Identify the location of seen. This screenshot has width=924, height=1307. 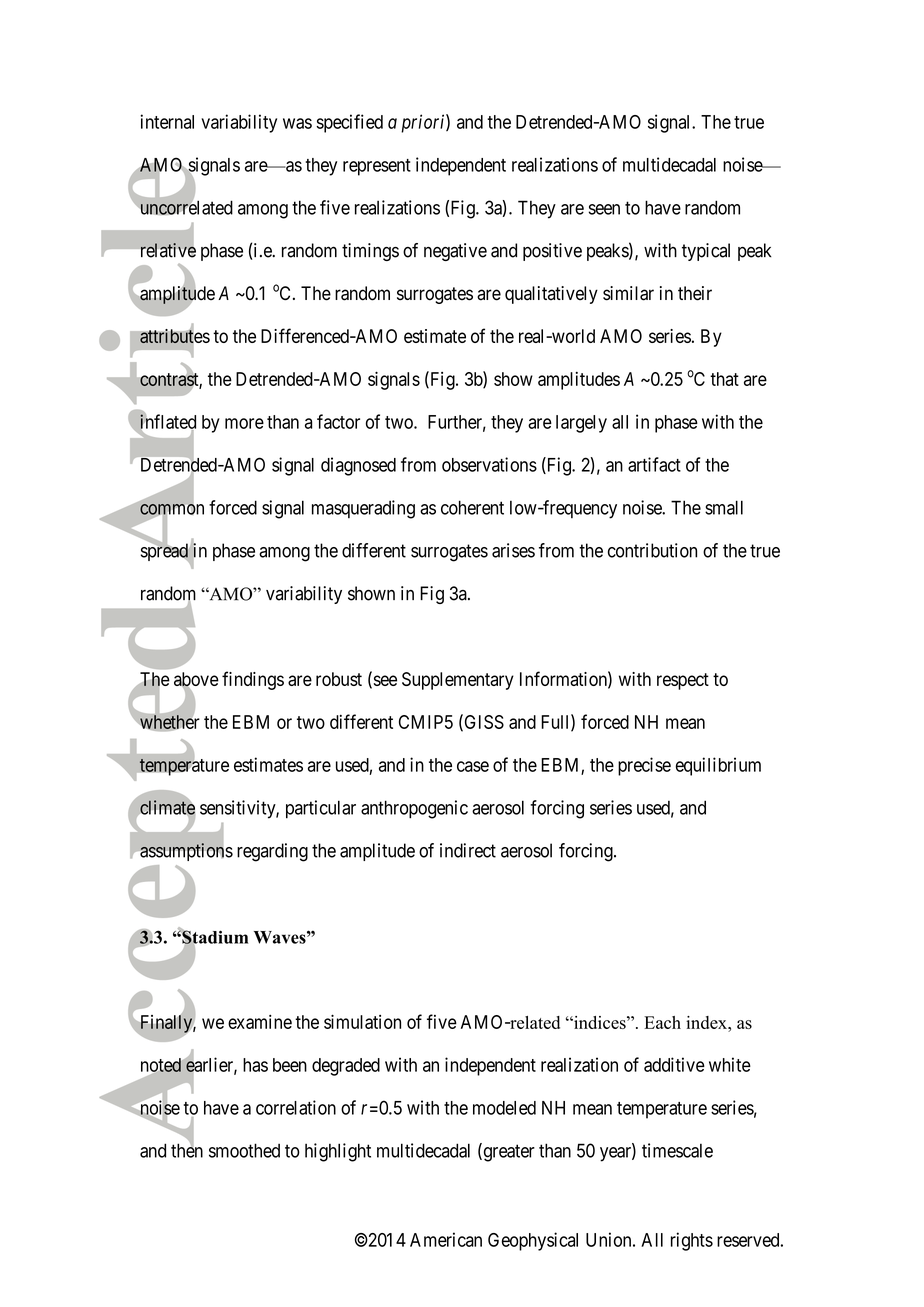
(604, 209).
